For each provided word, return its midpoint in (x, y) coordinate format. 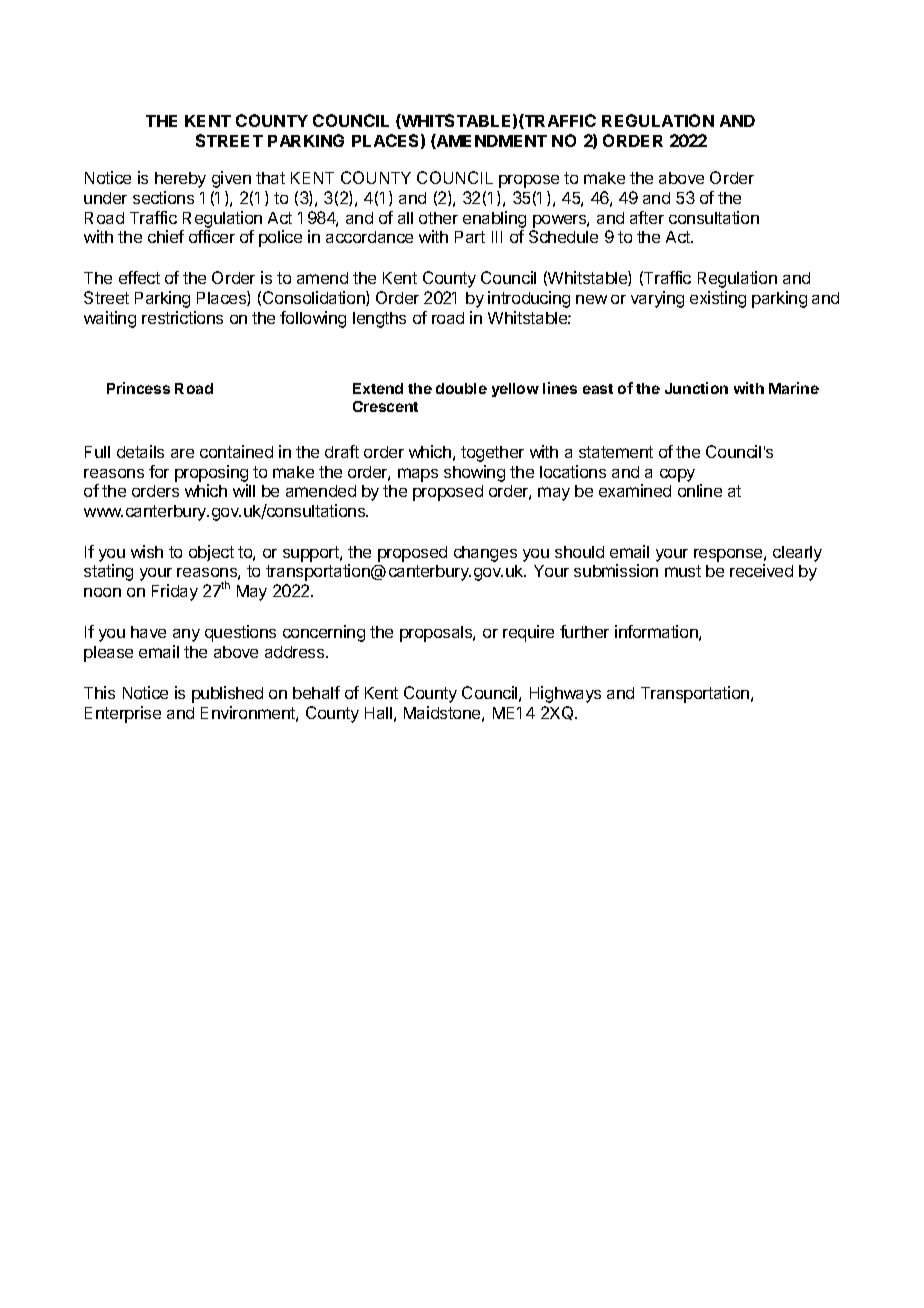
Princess (138, 388)
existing (718, 299)
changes (485, 554)
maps (418, 475)
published (227, 694)
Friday (175, 592)
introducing (529, 299)
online (700, 490)
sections (163, 197)
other (438, 218)
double (461, 388)
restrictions (182, 317)
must (683, 571)
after (647, 217)
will (244, 490)
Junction (696, 388)
